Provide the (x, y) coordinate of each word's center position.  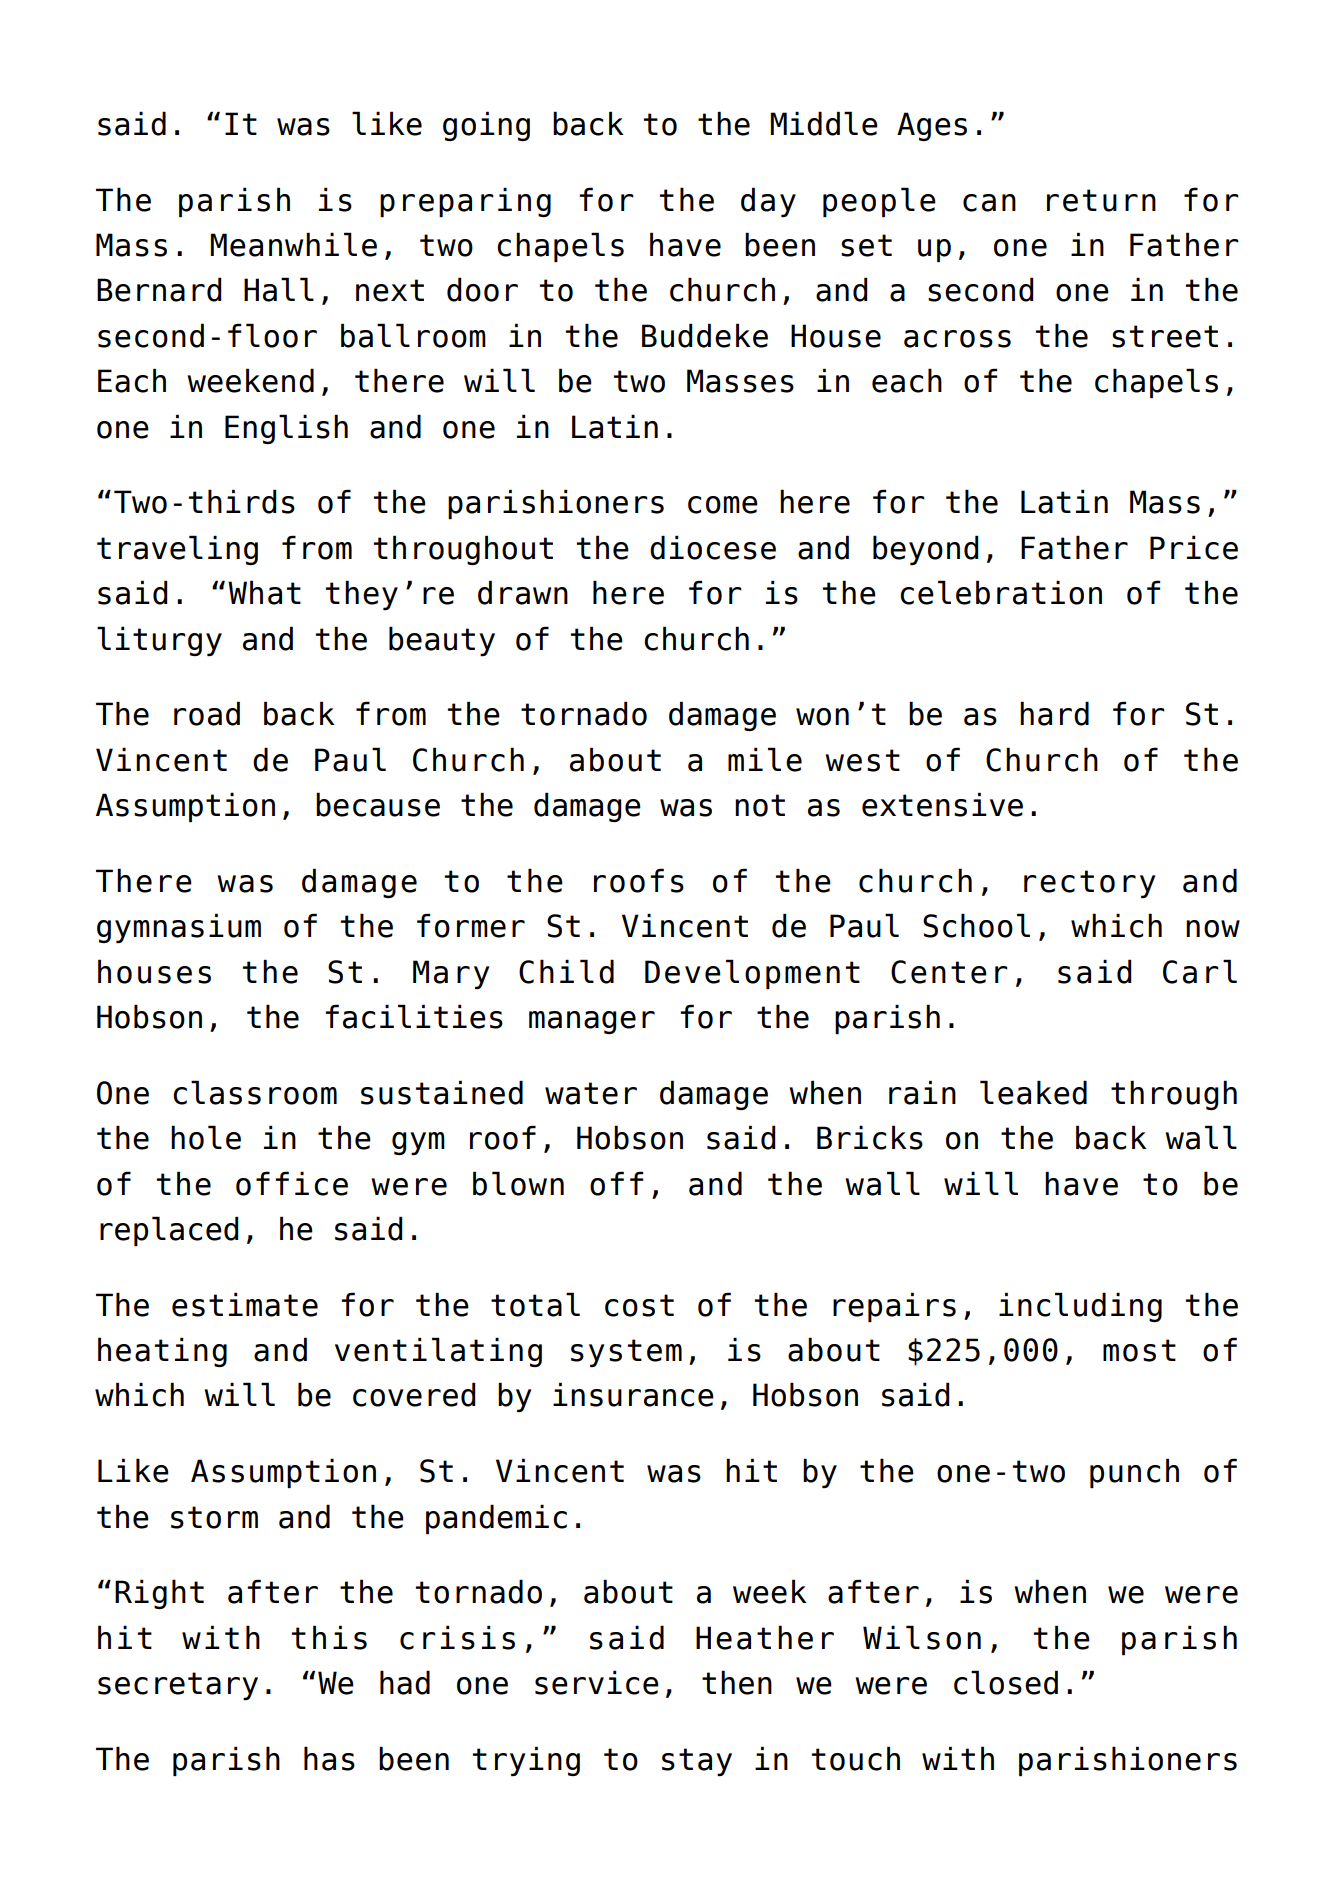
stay (697, 1762)
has (329, 1758)
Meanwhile (294, 244)
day (768, 202)
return (1101, 200)
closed (1006, 1682)
